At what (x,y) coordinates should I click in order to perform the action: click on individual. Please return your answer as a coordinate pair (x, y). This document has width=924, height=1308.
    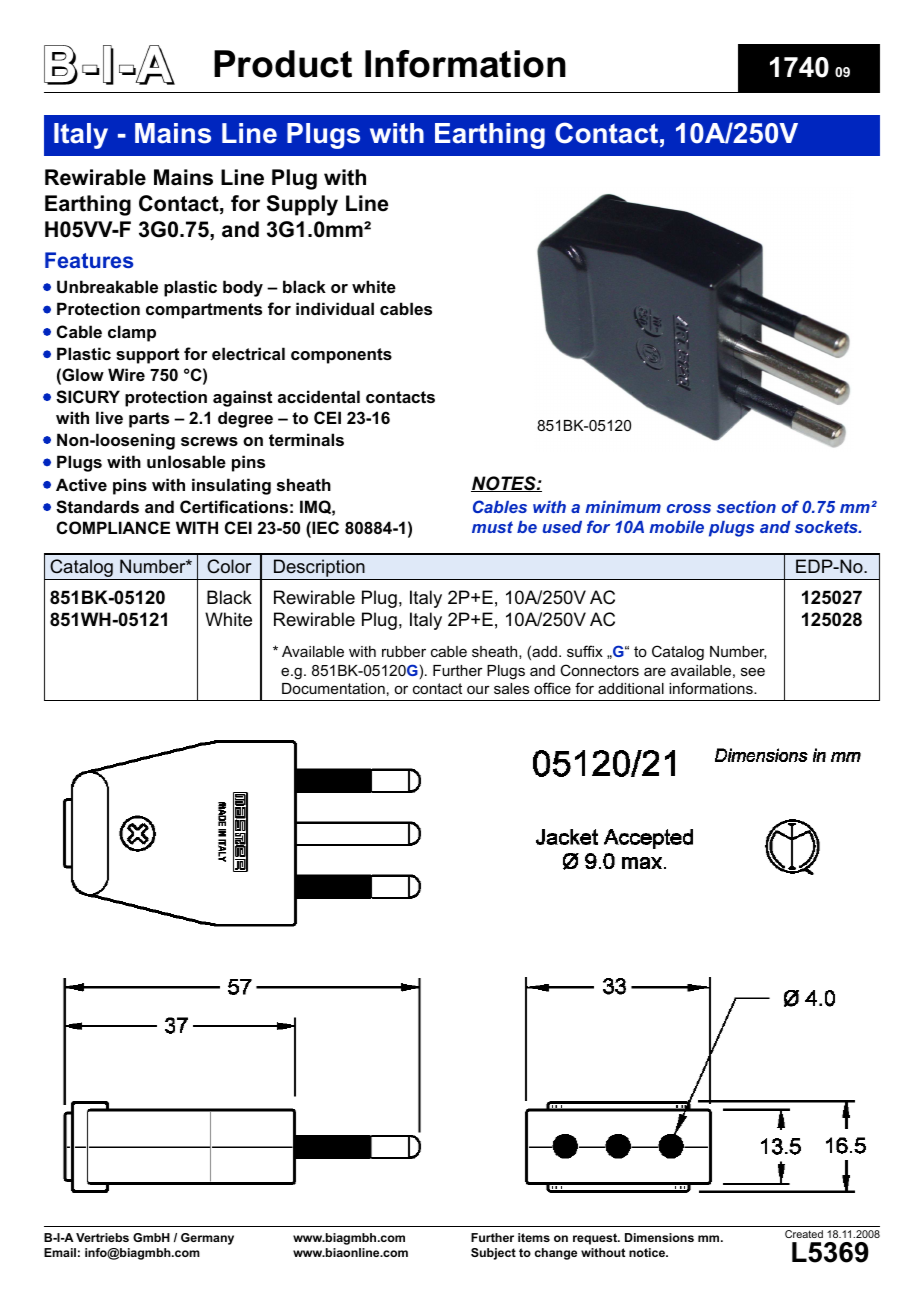
    Looking at the image, I should click on (335, 308).
